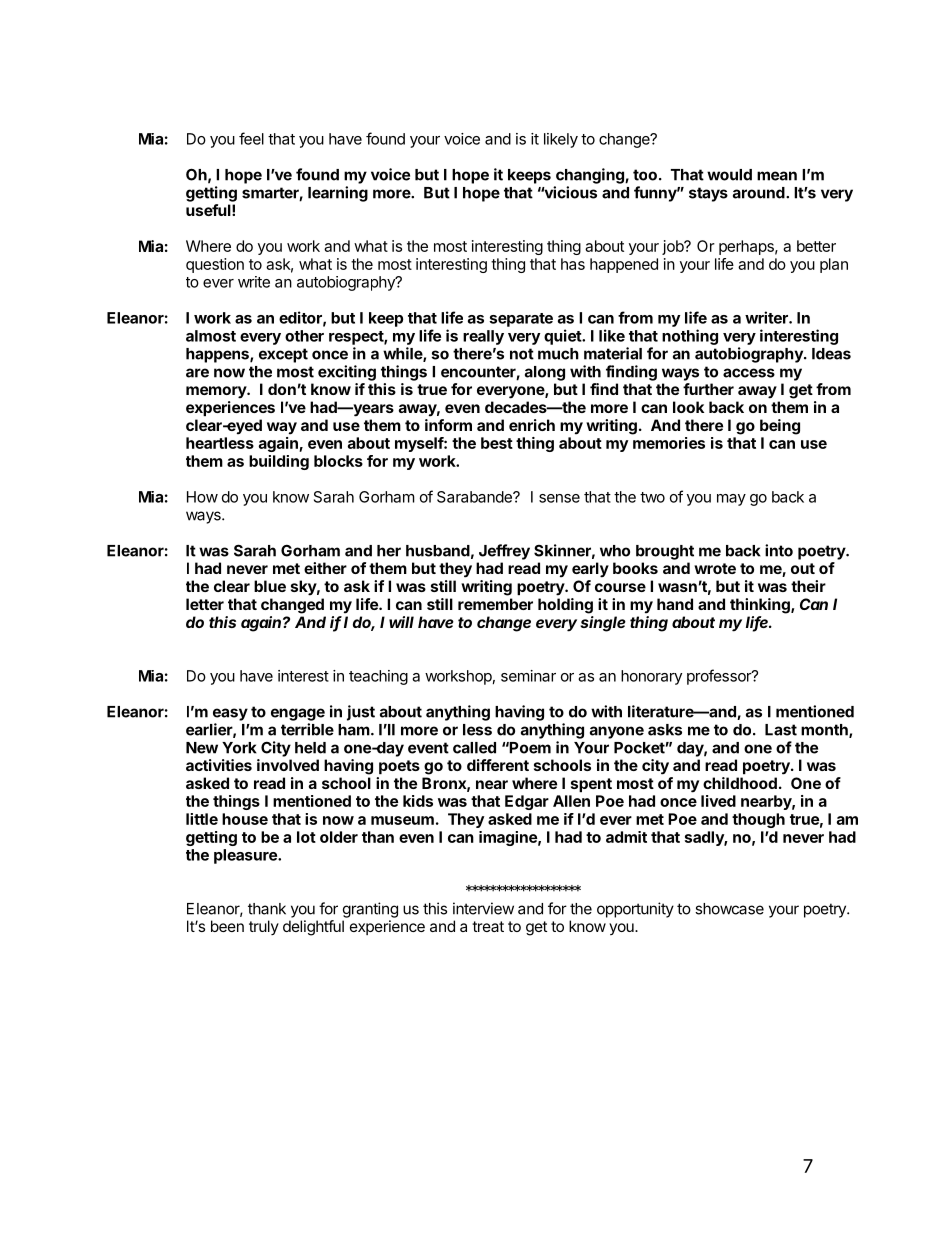  What do you see at coordinates (749, 373) in the image?
I see `access` at bounding box center [749, 373].
